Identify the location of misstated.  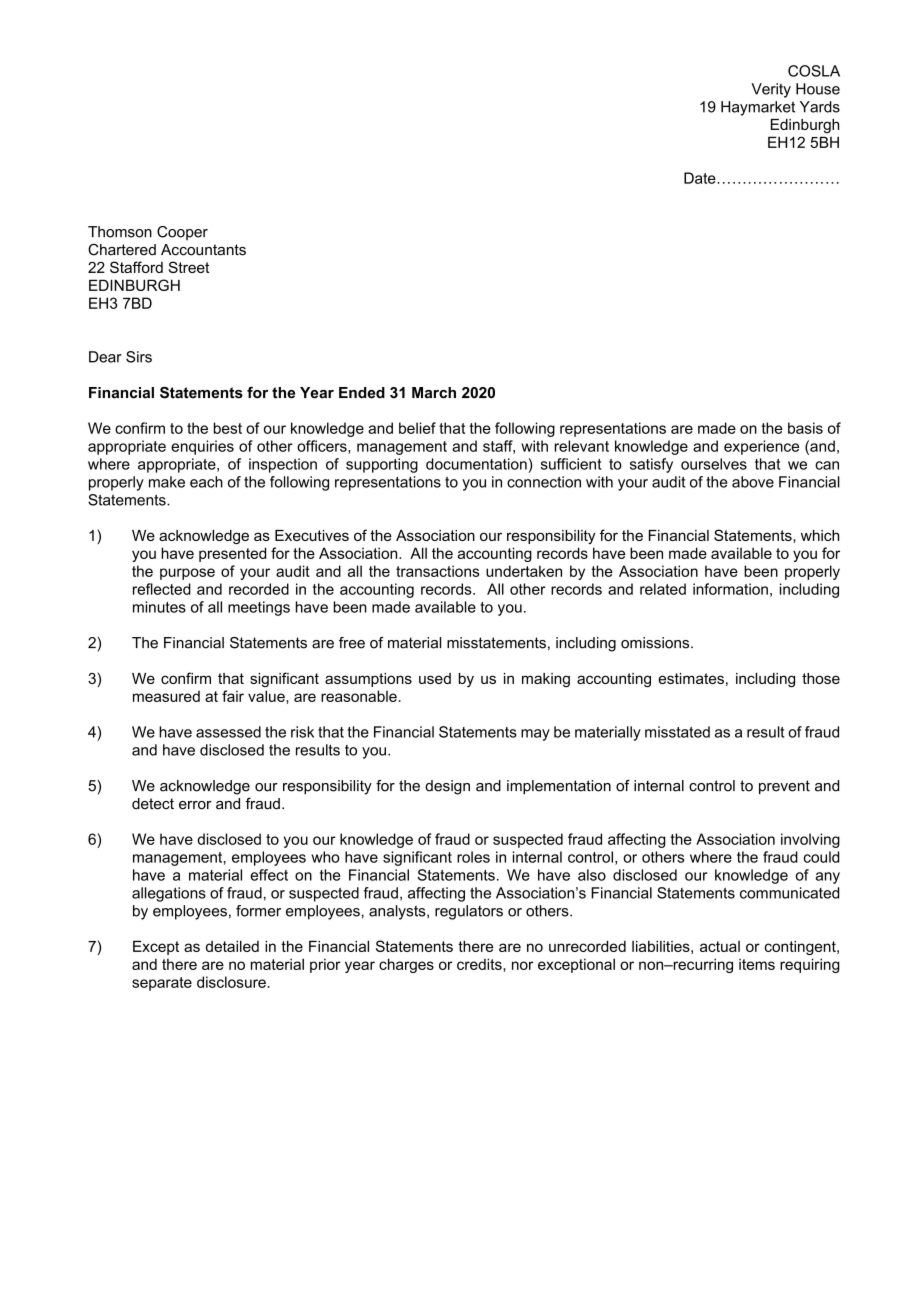
(677, 732).
